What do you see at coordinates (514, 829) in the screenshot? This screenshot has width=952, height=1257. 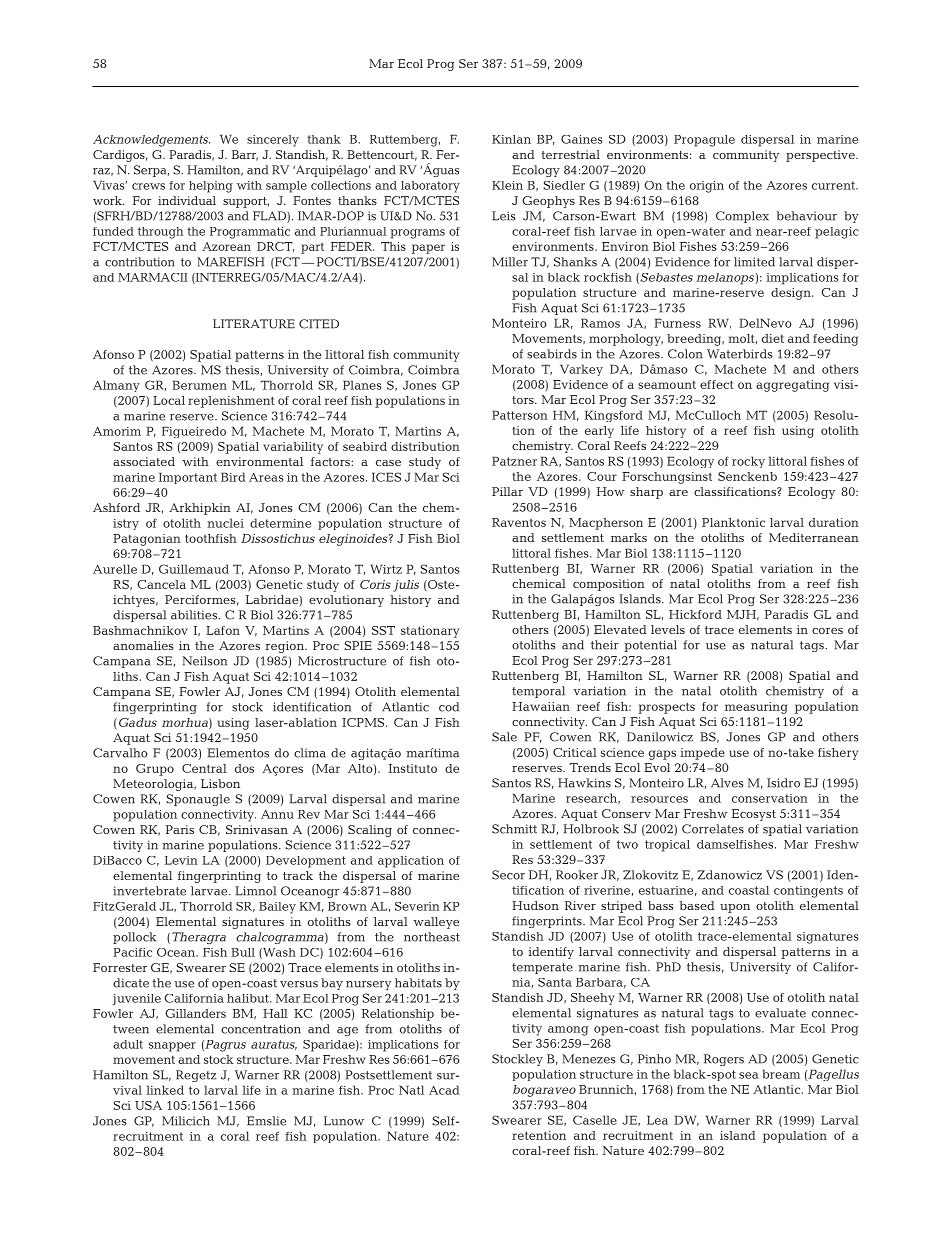 I see `Schmitt` at bounding box center [514, 829].
